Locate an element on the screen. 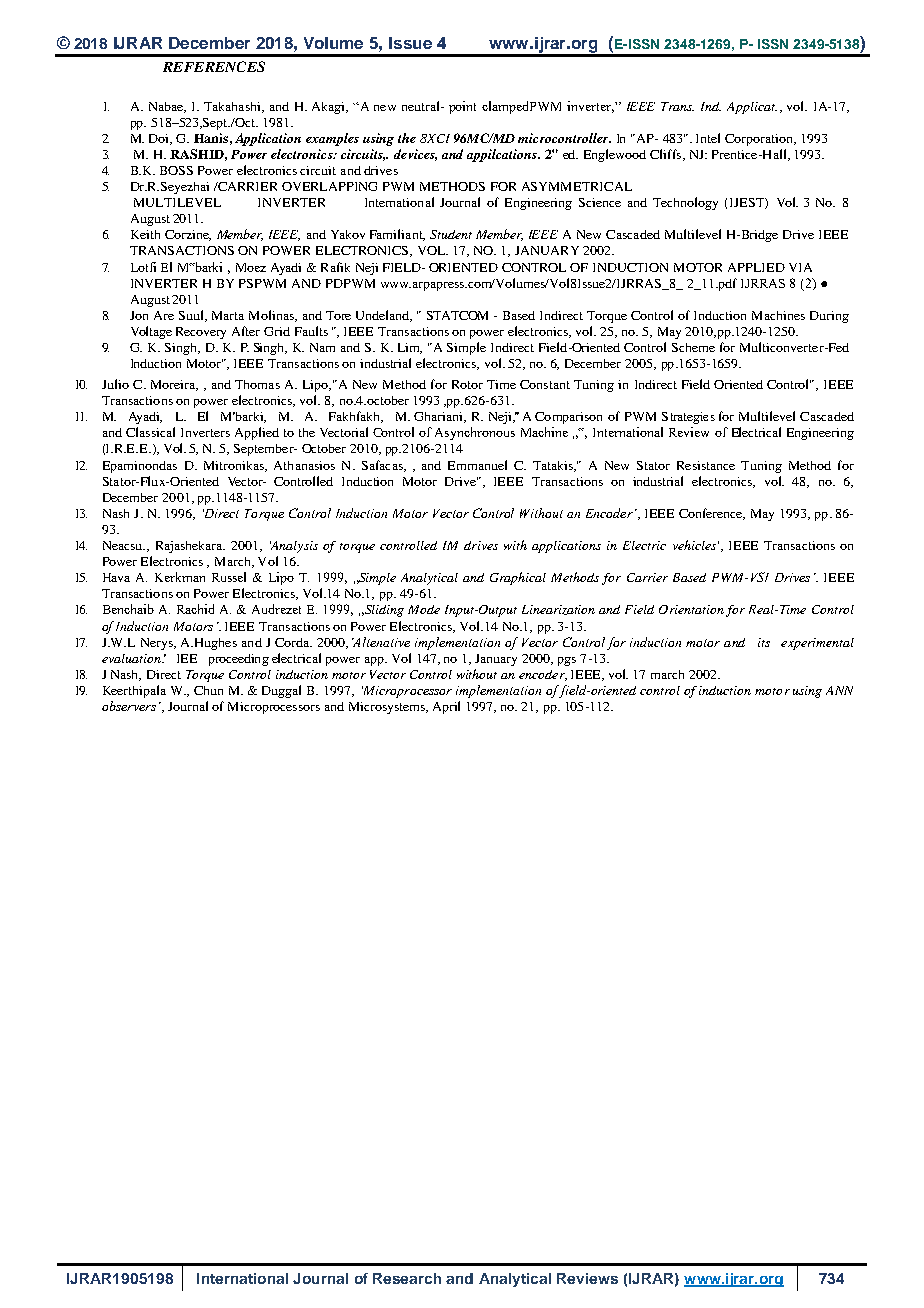 The height and width of the screenshot is (1308, 924). Takahashi is located at coordinates (233, 107).
